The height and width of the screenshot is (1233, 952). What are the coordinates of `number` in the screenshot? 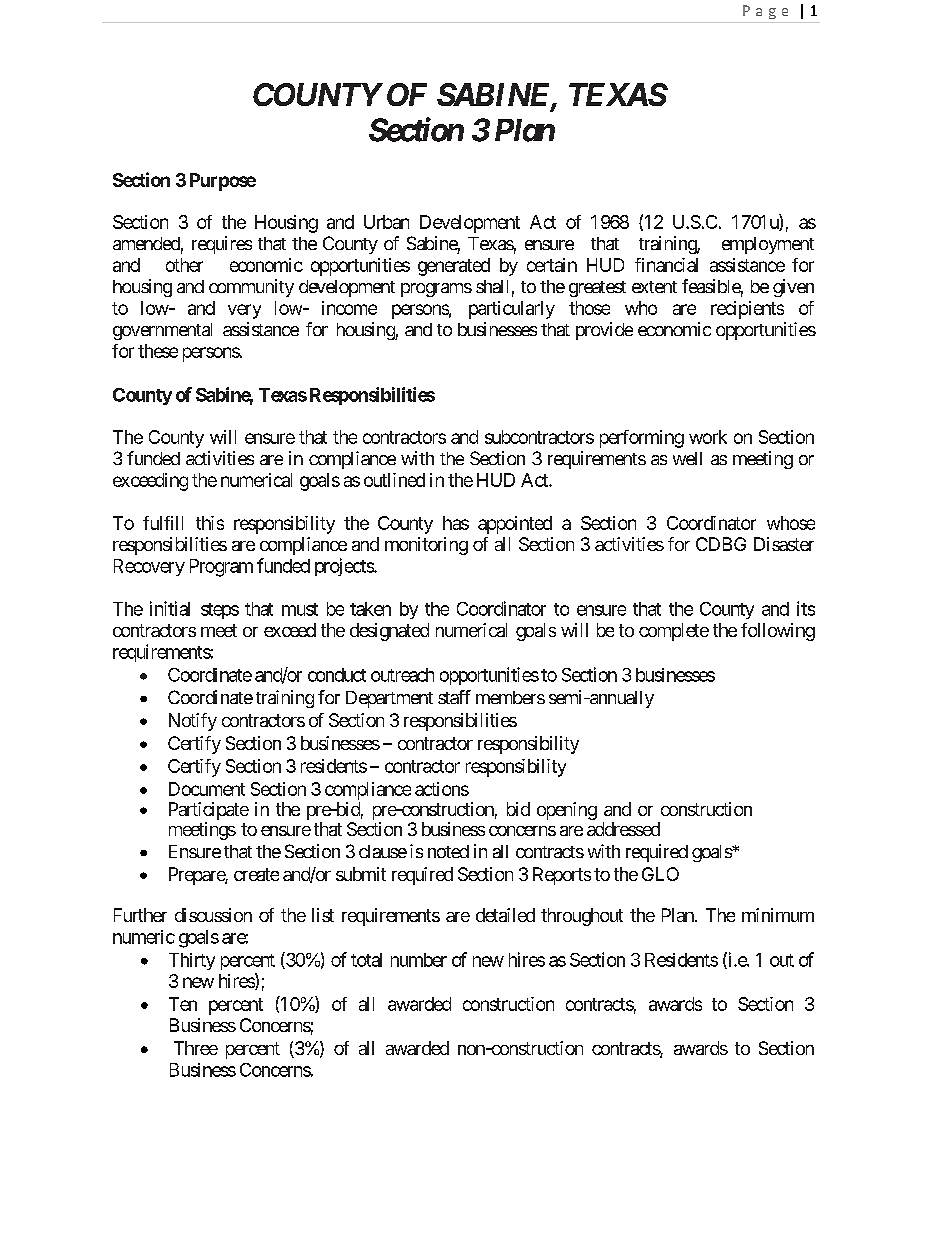 It's located at (419, 960).
